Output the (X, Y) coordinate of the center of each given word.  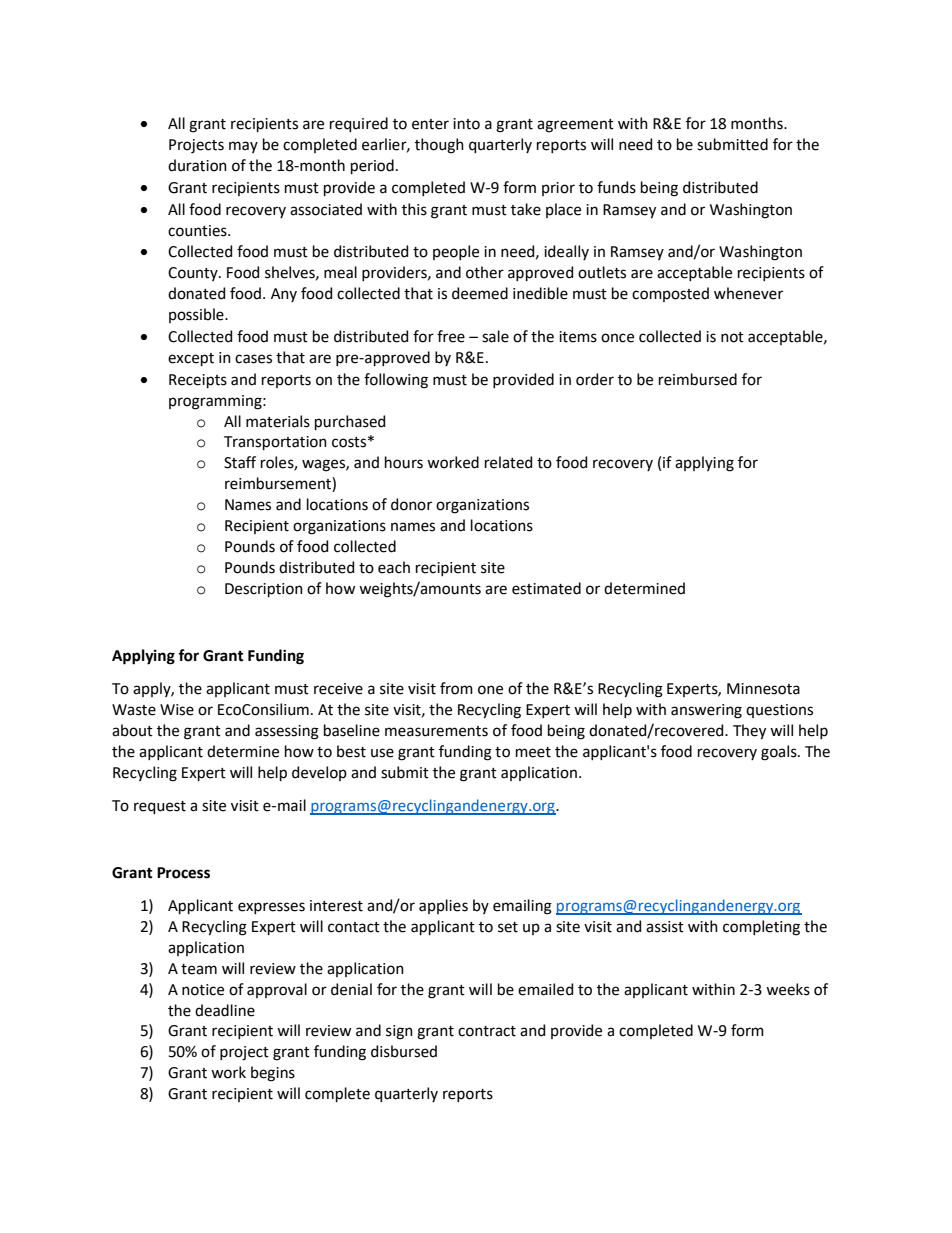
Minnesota (763, 689)
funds (616, 187)
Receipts (198, 381)
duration (197, 165)
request (160, 807)
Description (264, 590)
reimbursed (698, 379)
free (451, 336)
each (394, 567)
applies (443, 906)
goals (780, 753)
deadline (225, 1010)
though (439, 146)
